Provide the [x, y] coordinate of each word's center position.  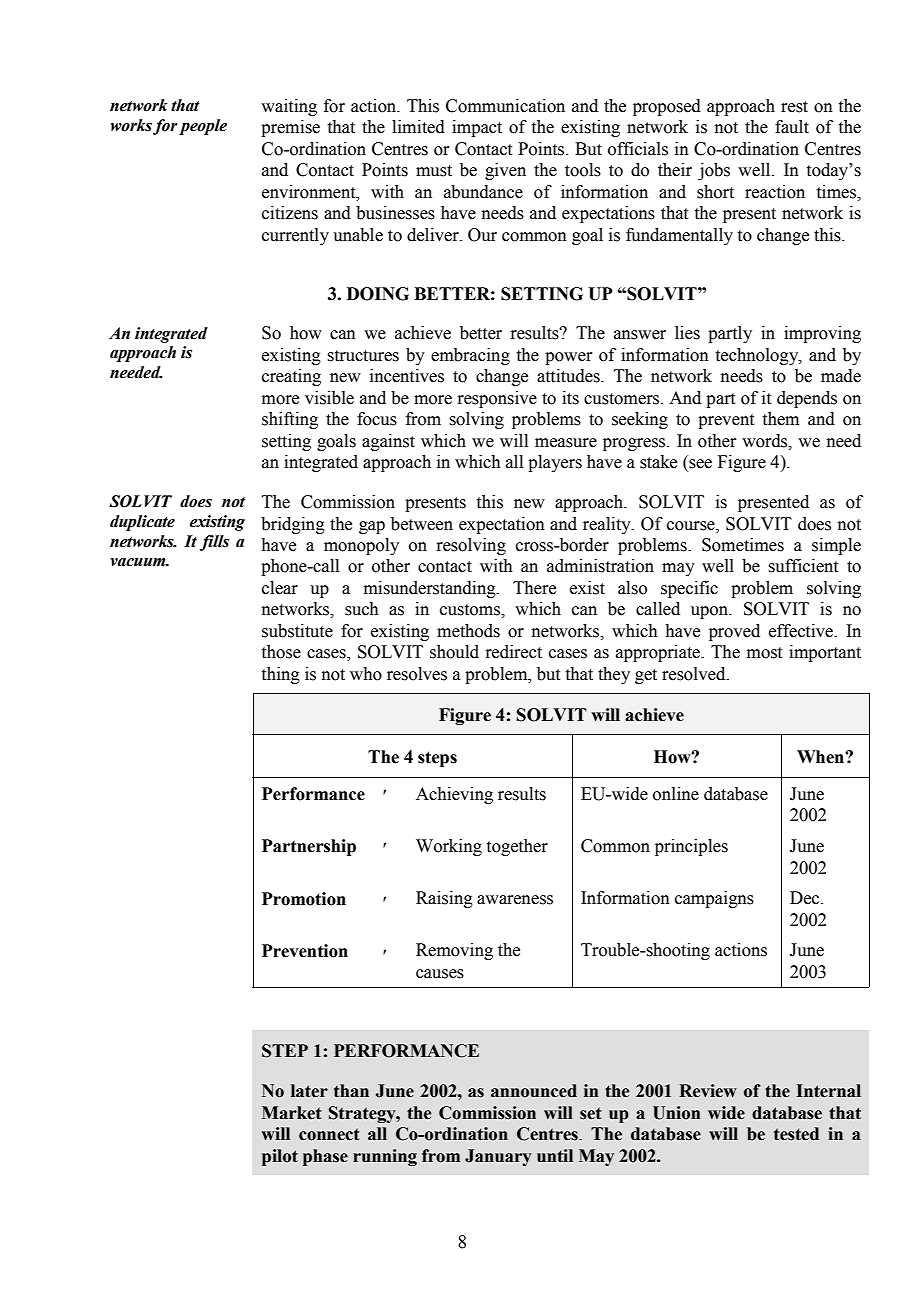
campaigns [714, 899]
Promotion [304, 899]
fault [792, 127]
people [203, 127]
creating [291, 377]
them [781, 419]
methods [468, 631]
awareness [515, 900]
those [281, 652]
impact [477, 128]
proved [734, 632]
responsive [497, 399]
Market [291, 1113]
